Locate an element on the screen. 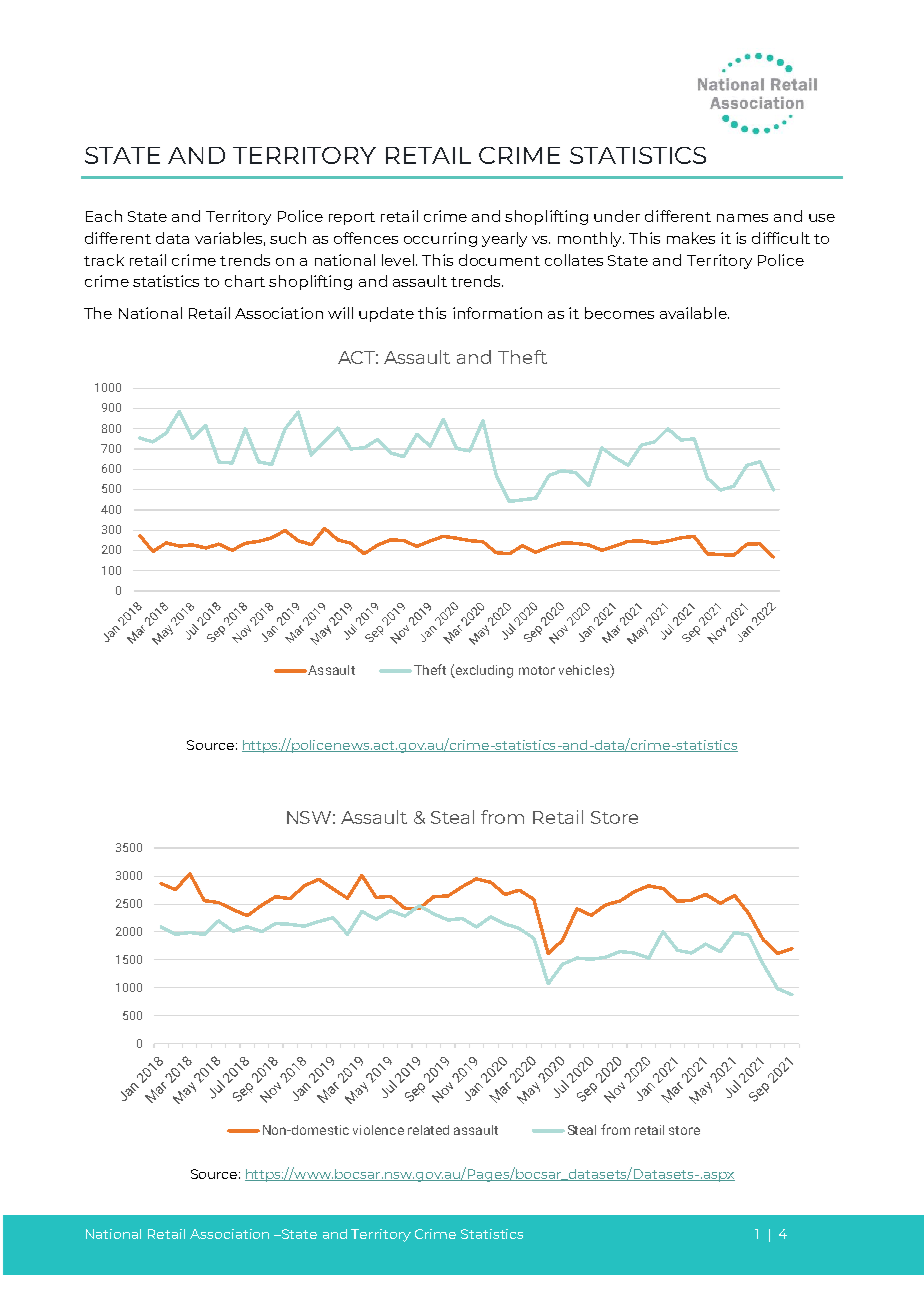 This screenshot has width=924, height=1308. occurring is located at coordinates (440, 239).
